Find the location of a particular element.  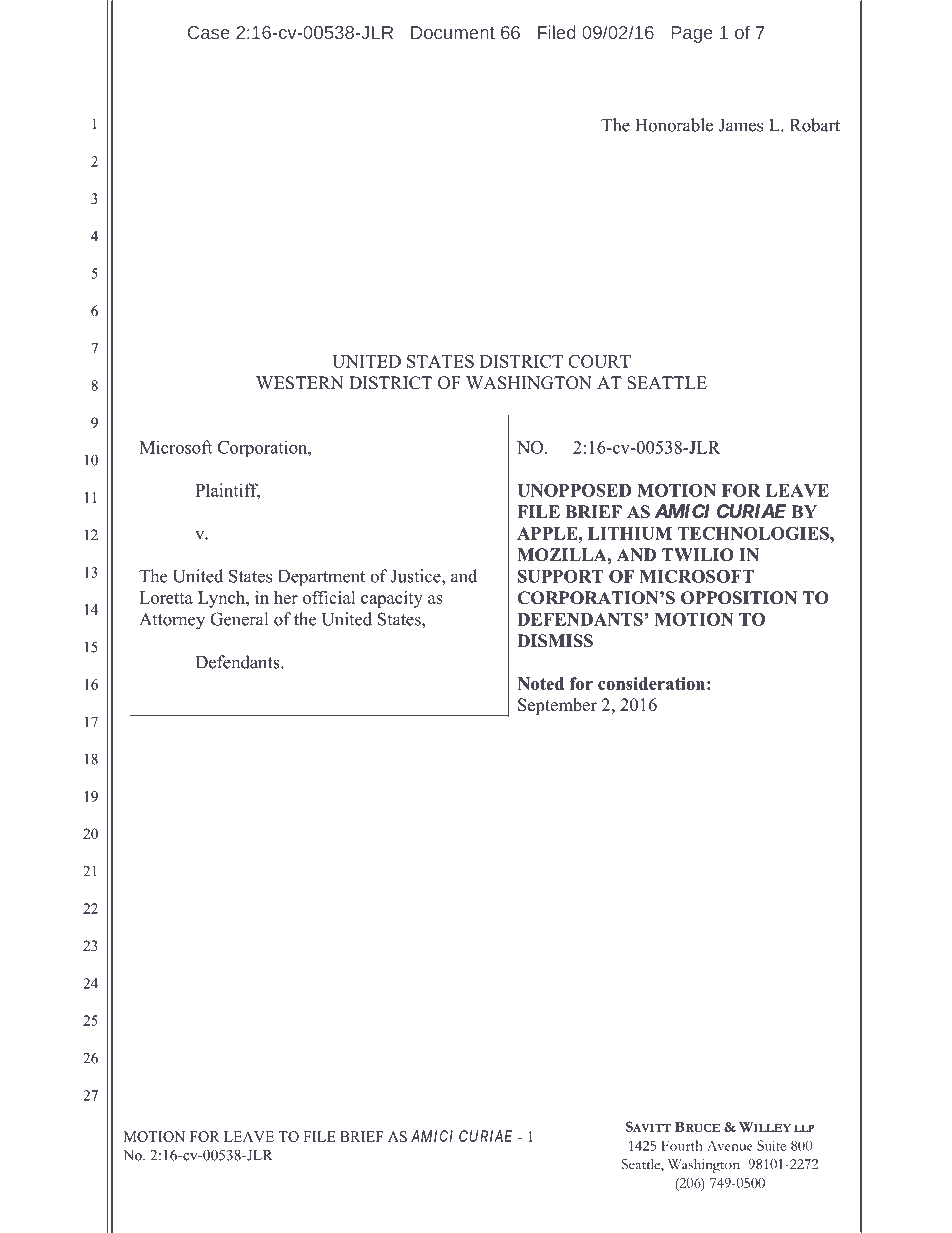

General is located at coordinates (239, 619).
